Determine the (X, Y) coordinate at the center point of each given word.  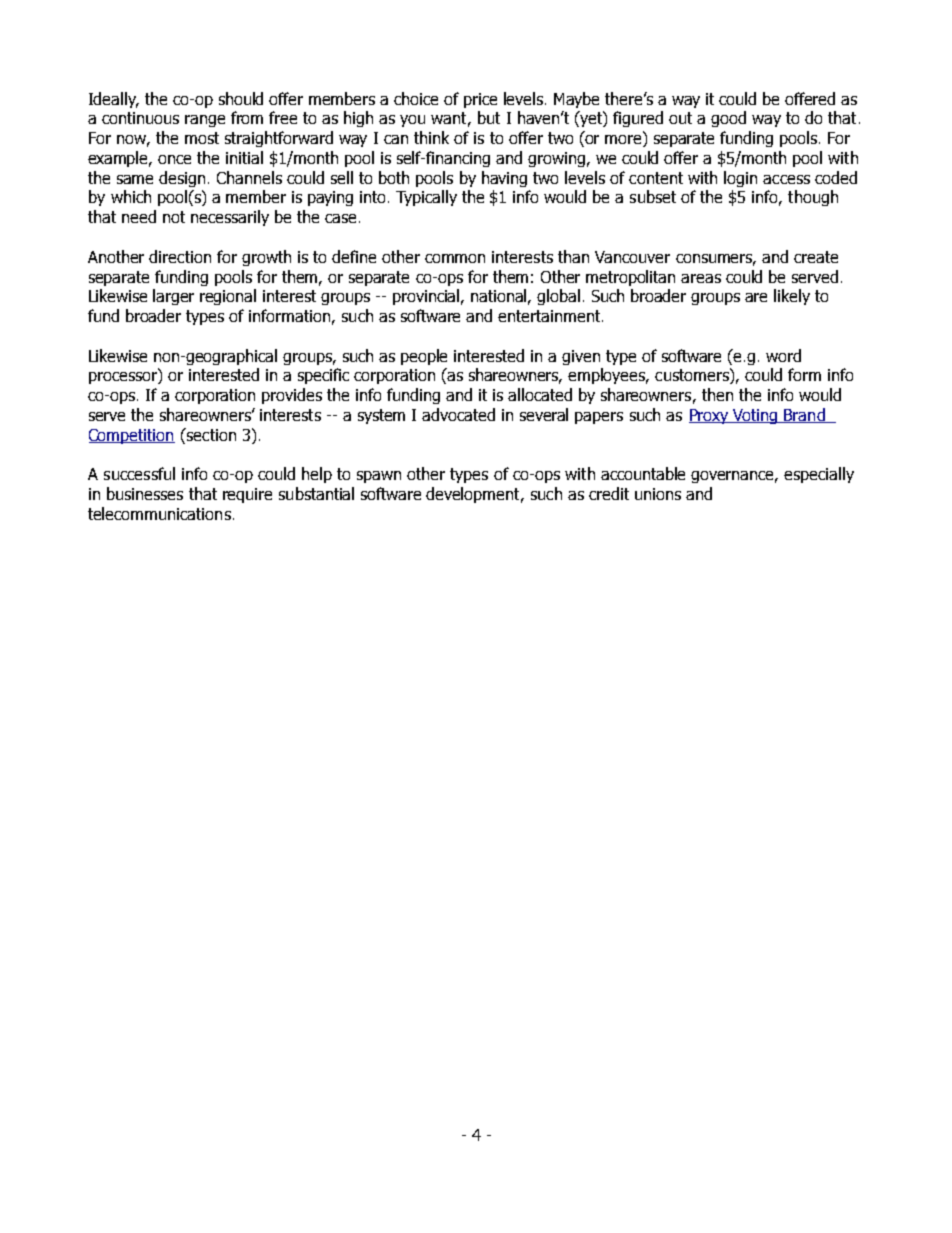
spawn (379, 477)
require (247, 495)
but (489, 117)
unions (658, 494)
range (205, 121)
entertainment (550, 316)
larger (173, 297)
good (728, 119)
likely (792, 297)
